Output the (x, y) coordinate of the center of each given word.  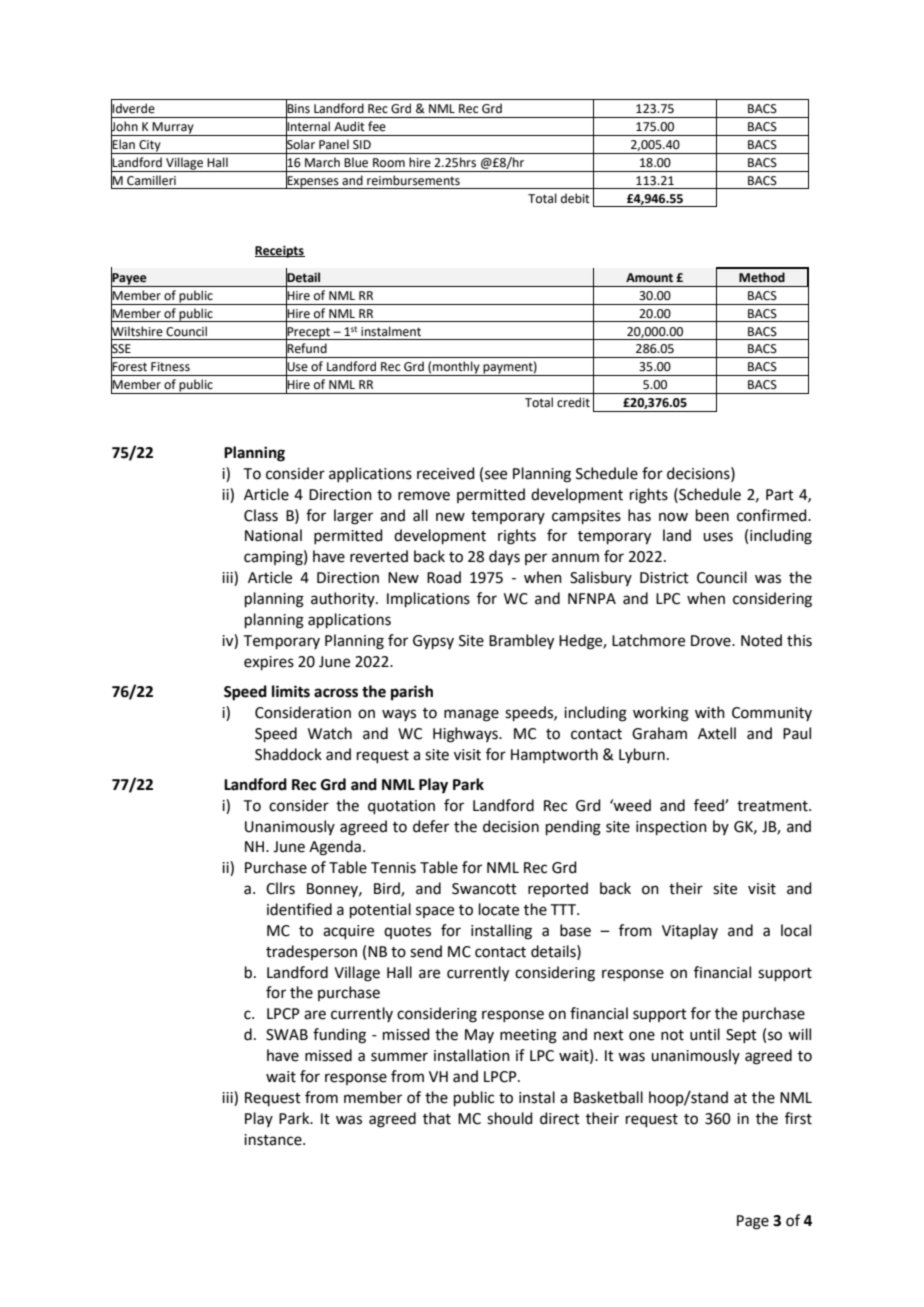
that (437, 1118)
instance (274, 1140)
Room (389, 163)
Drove (712, 641)
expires (269, 663)
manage (471, 715)
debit (575, 198)
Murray (173, 129)
